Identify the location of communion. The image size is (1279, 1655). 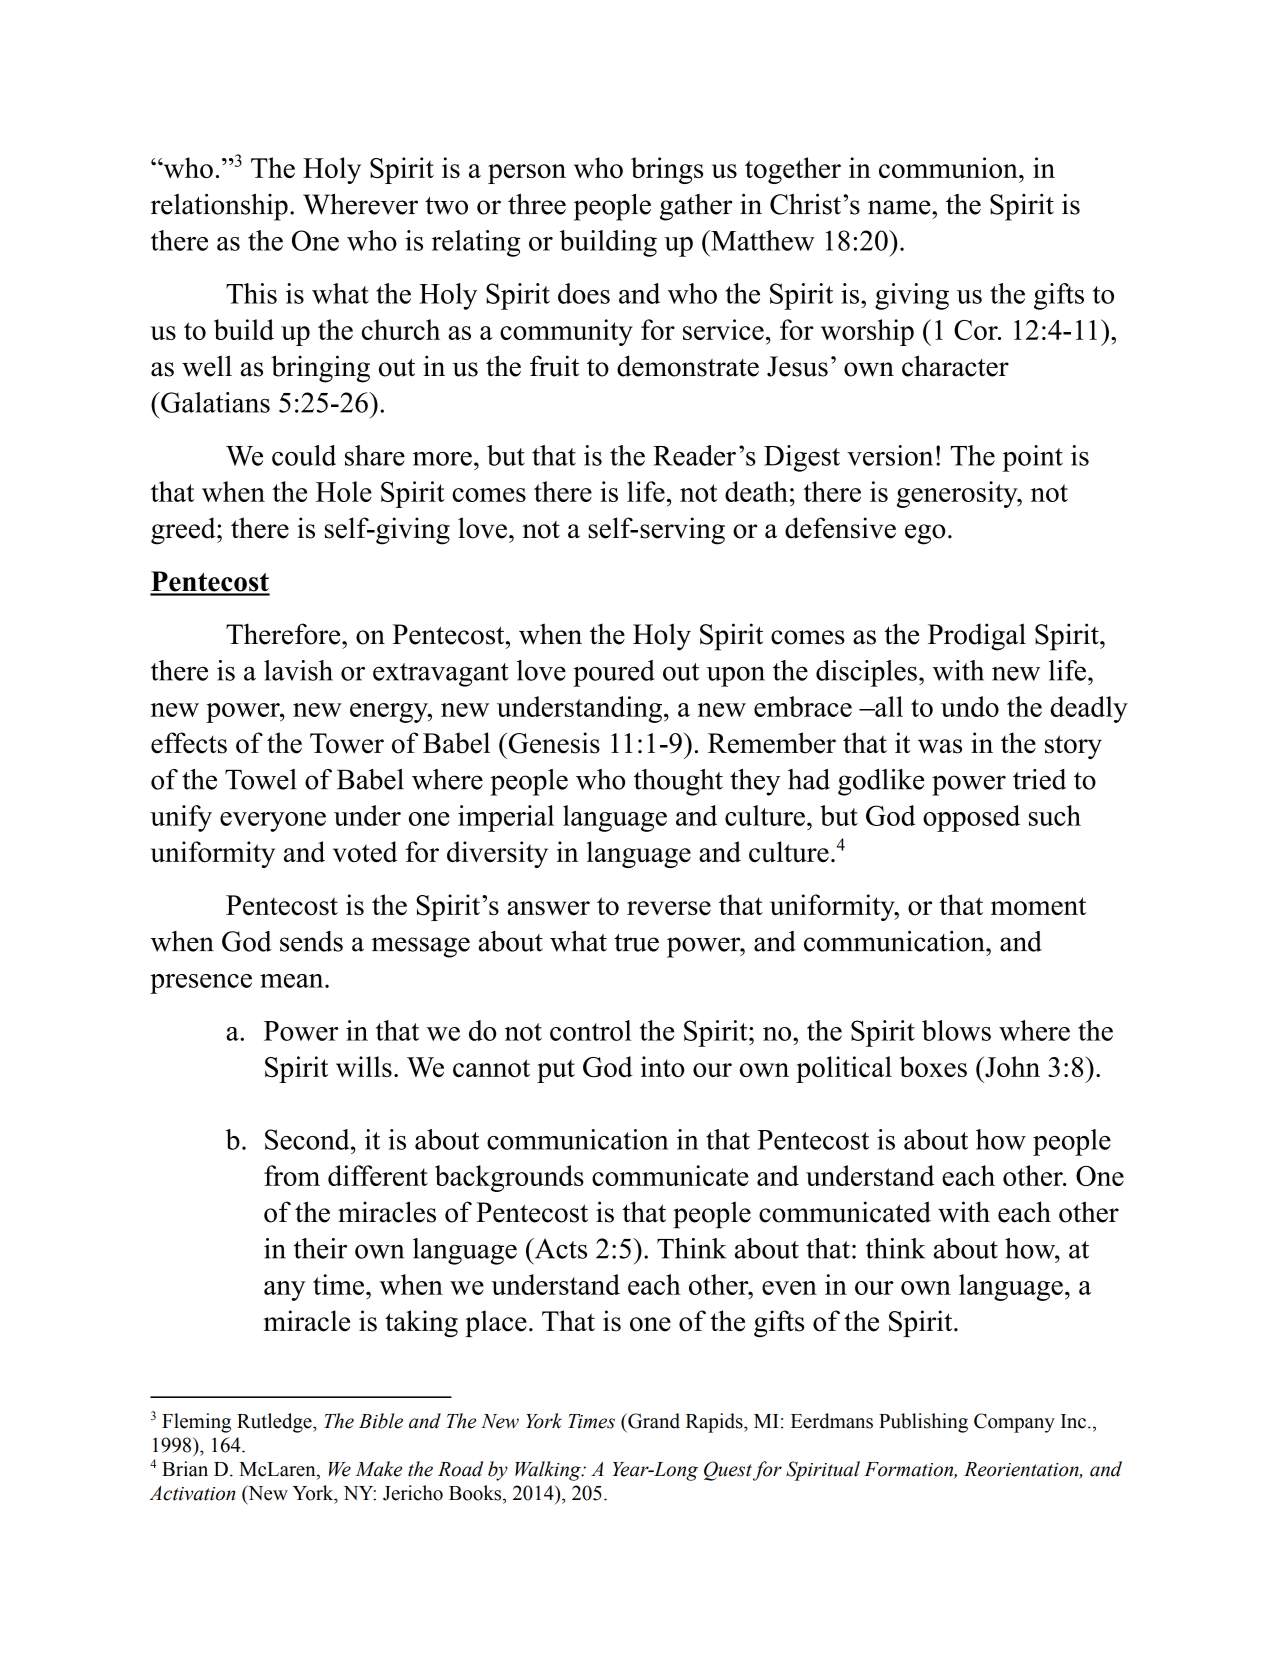
(949, 167).
